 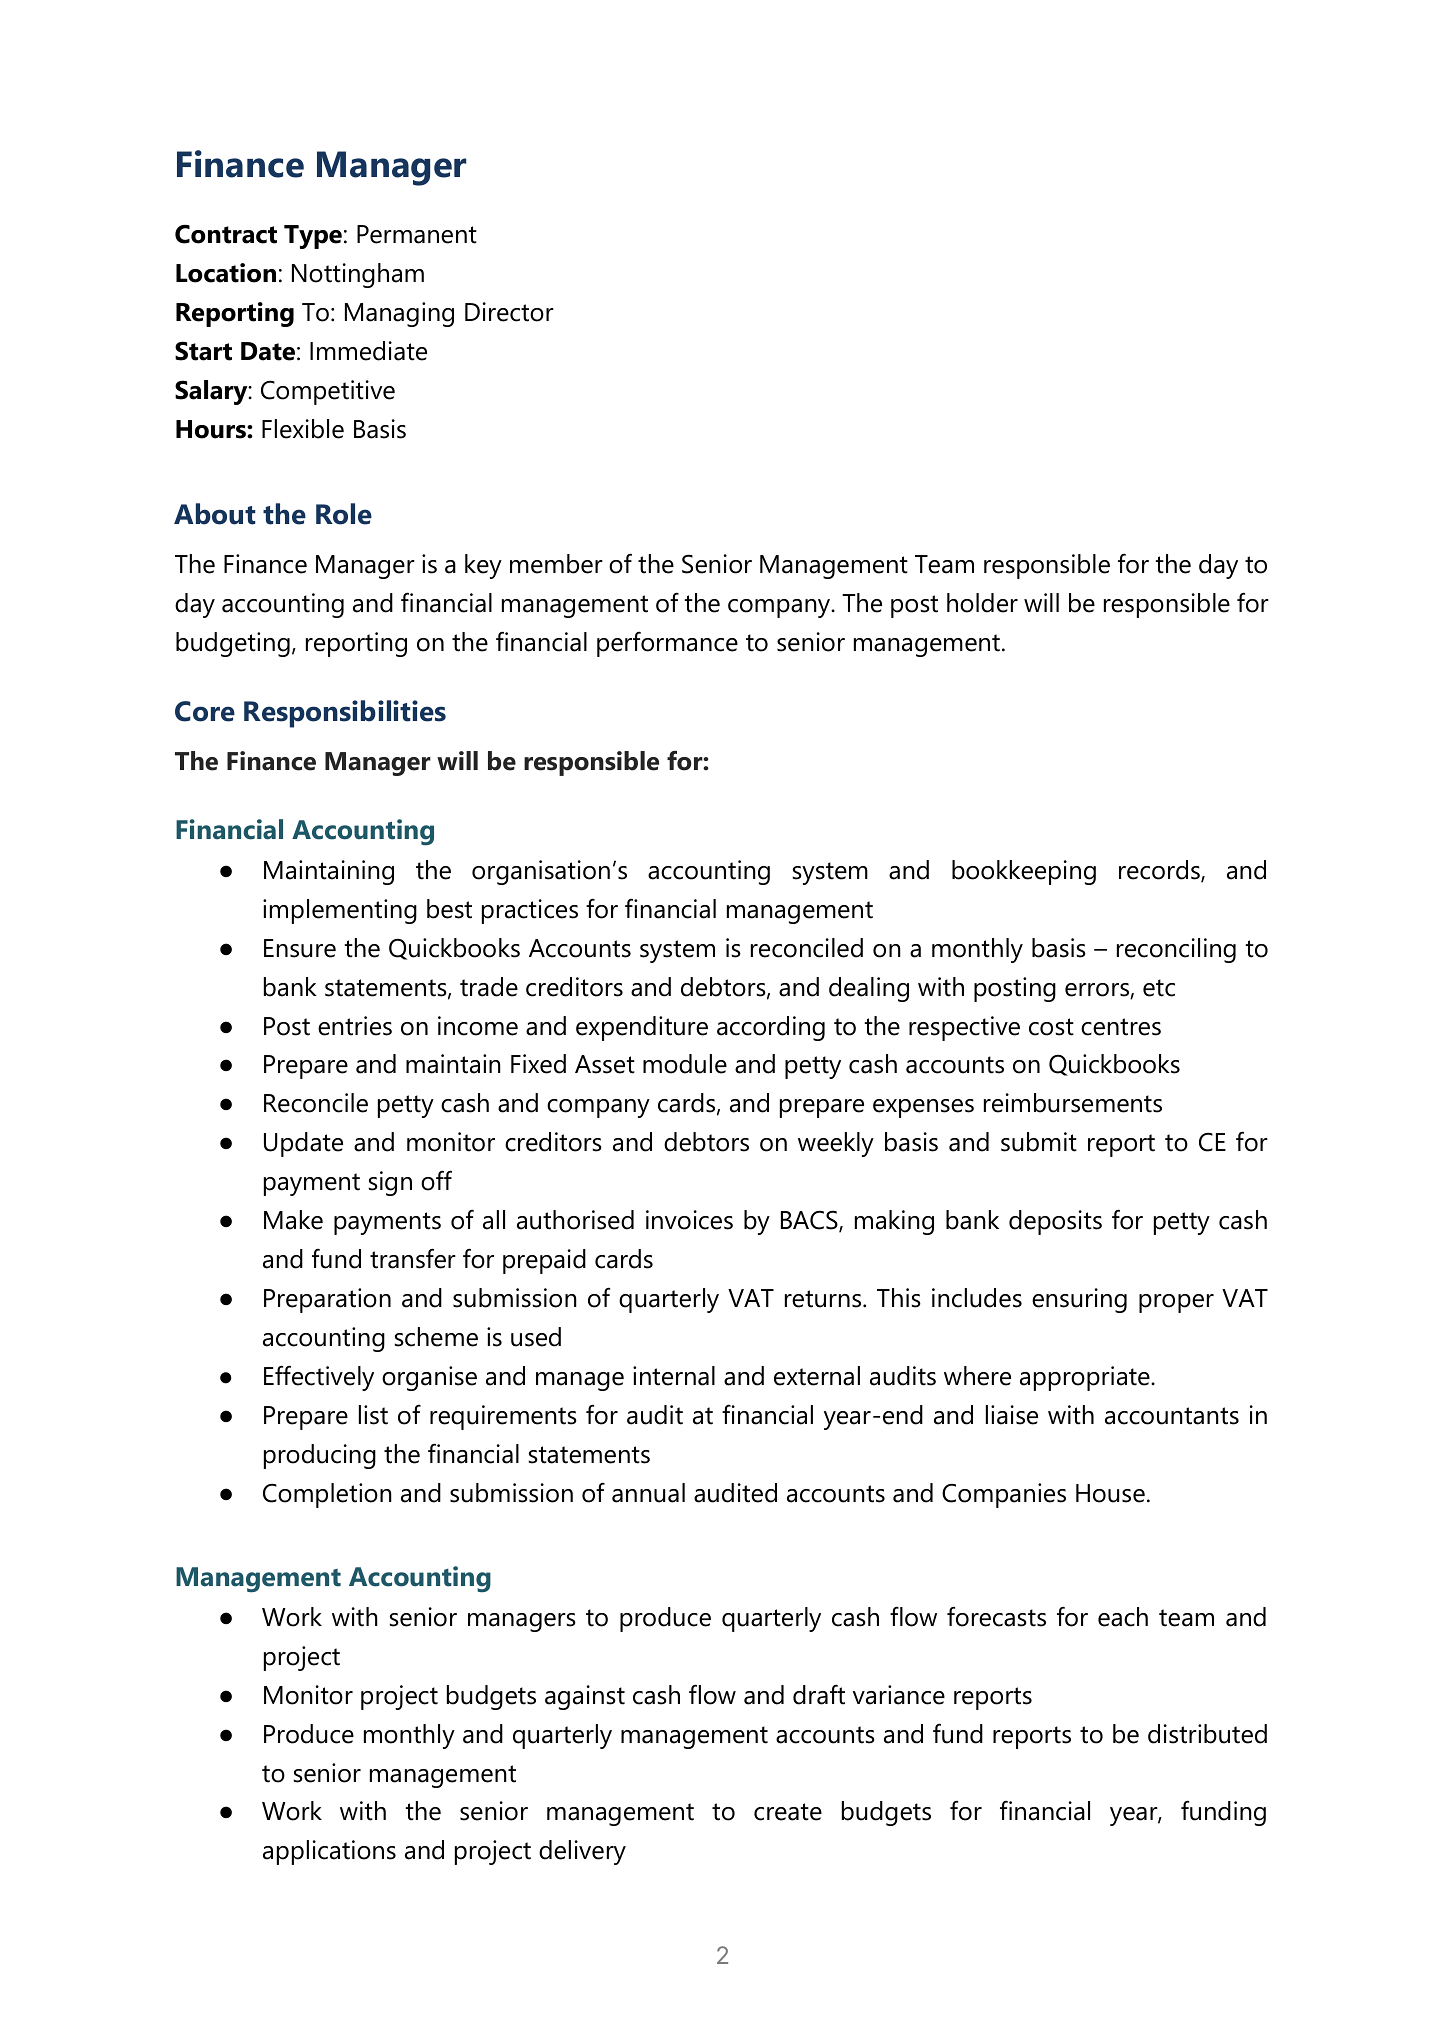 What do you see at coordinates (1207, 1734) in the screenshot?
I see `distributed` at bounding box center [1207, 1734].
